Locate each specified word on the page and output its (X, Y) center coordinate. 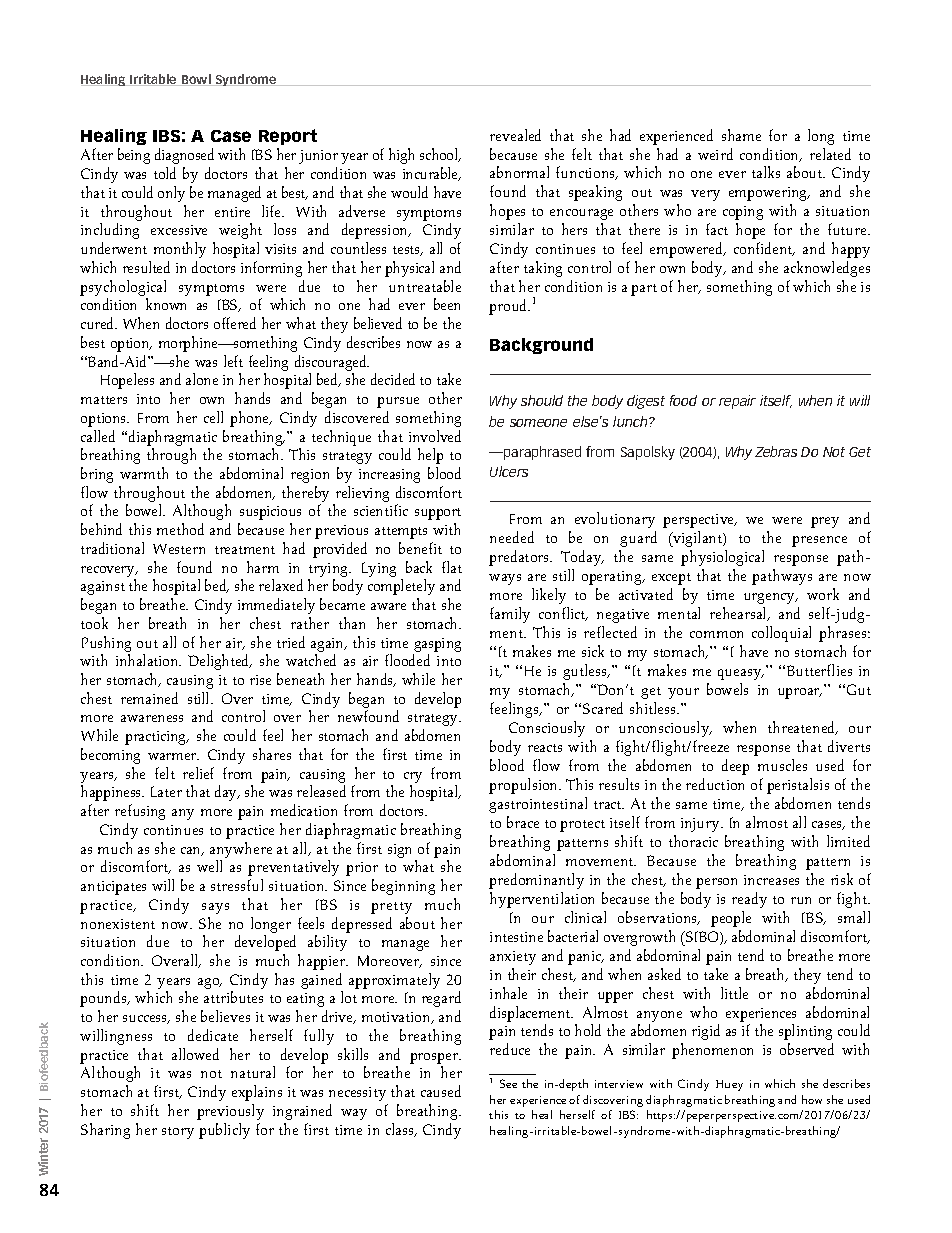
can (192, 851)
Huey (729, 1085)
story (178, 1133)
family (510, 615)
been (447, 304)
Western (179, 549)
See (508, 1083)
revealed (515, 135)
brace (523, 822)
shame (741, 135)
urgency (771, 598)
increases (771, 880)
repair (737, 402)
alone (202, 379)
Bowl (196, 80)
